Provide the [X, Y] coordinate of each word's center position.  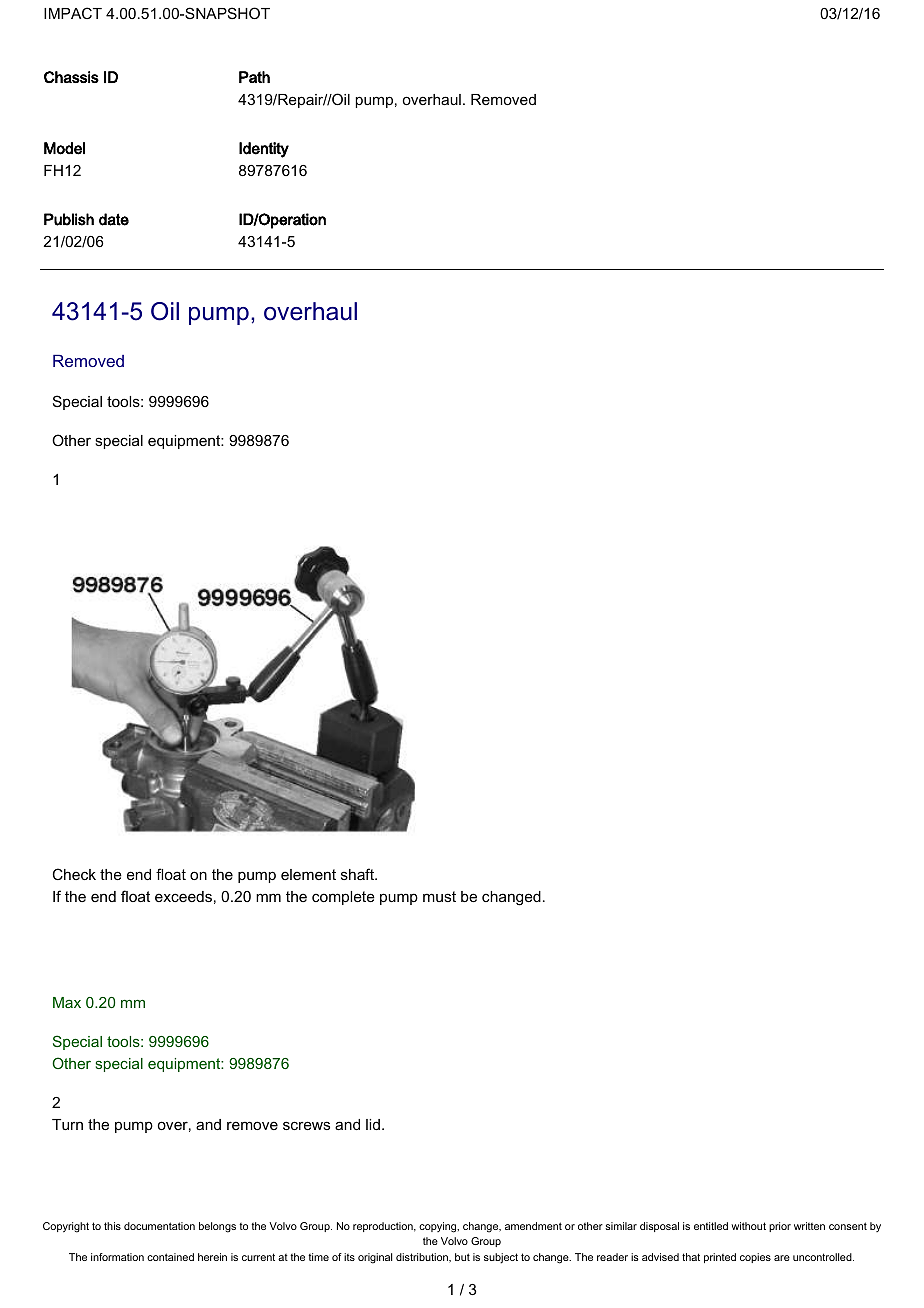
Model [64, 148]
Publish [69, 219]
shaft [358, 874]
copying [439, 1227]
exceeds [183, 896]
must [439, 896]
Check [74, 874]
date [114, 219]
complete [343, 898]
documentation [159, 1226]
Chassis [71, 77]
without [748, 1226]
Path [254, 77]
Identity [264, 150]
